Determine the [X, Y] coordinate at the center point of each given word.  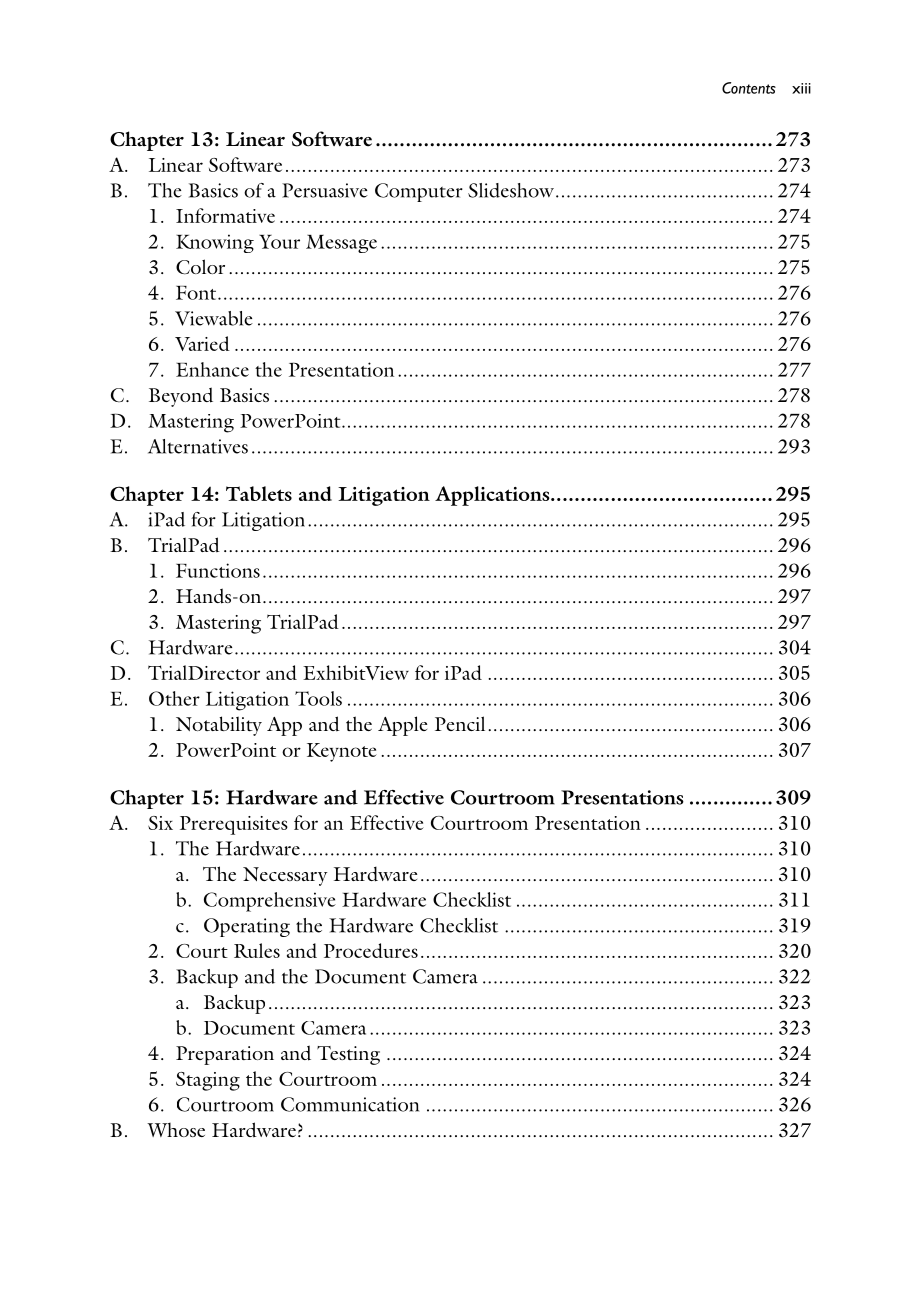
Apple [402, 726]
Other [174, 698]
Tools [318, 698]
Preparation [225, 1055]
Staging [208, 1081]
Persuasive [325, 190]
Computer [419, 192]
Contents [749, 88]
